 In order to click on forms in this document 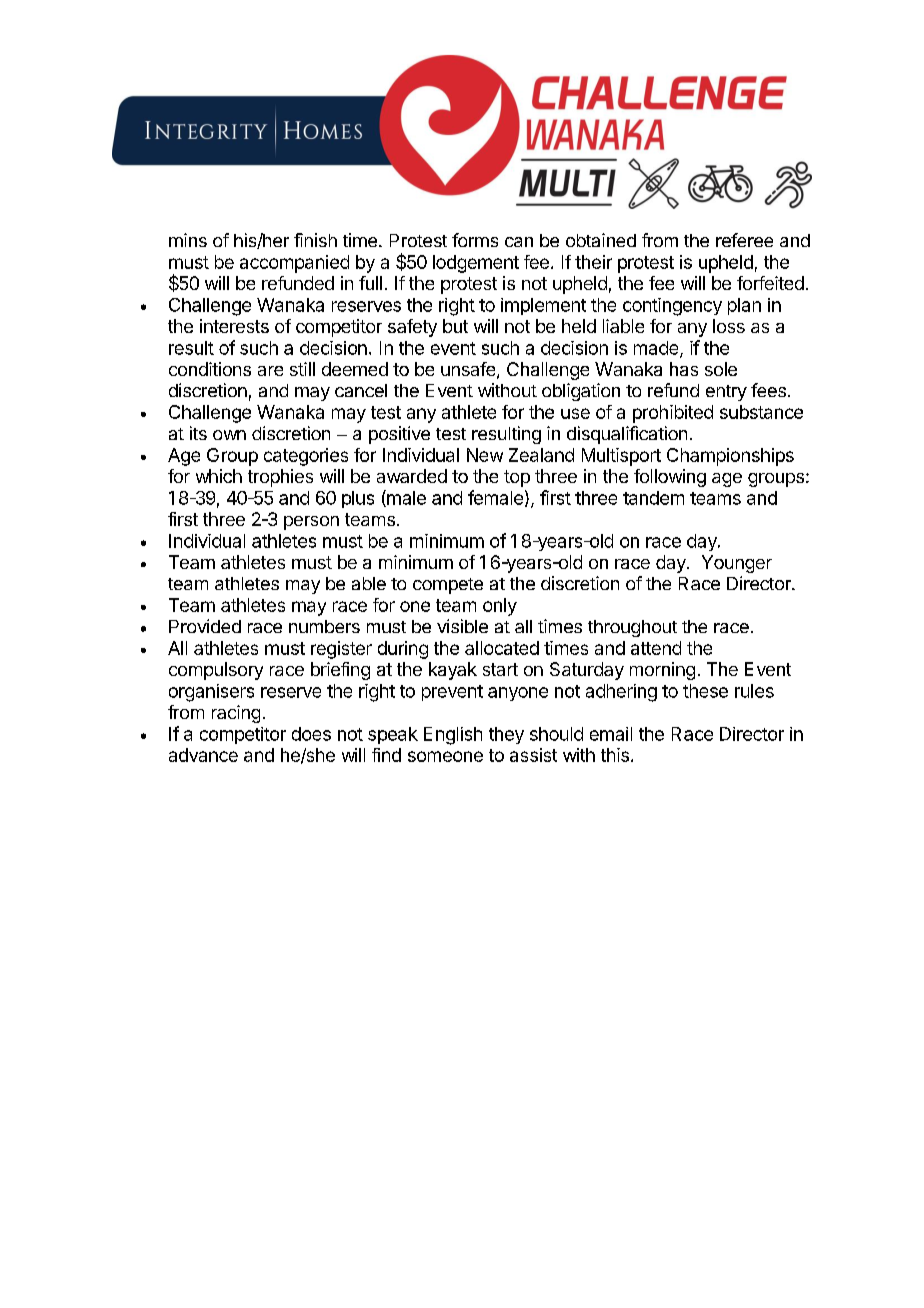, I will do `click(475, 240)`.
